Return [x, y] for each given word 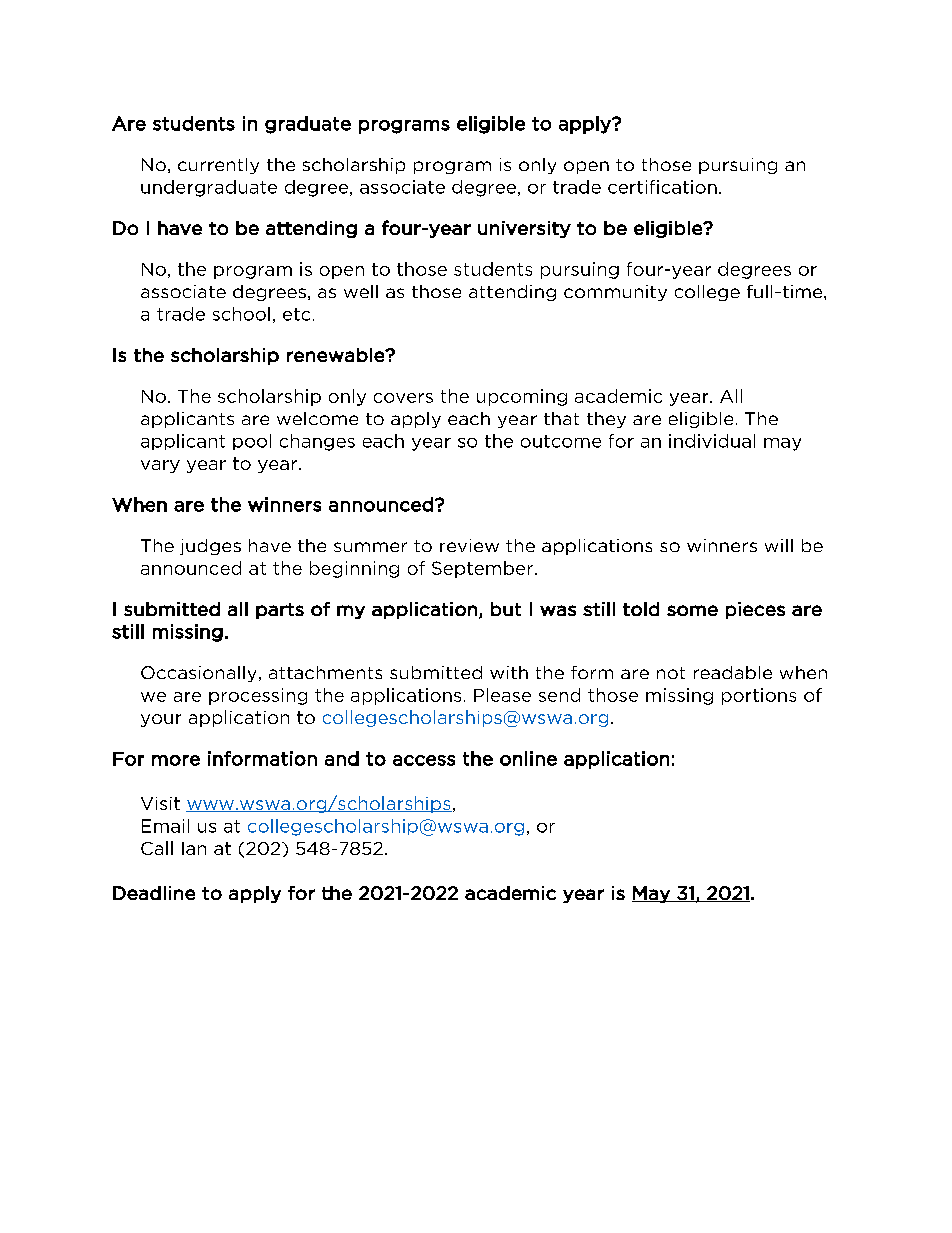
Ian [194, 848]
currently [218, 166]
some [692, 610]
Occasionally [198, 674]
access [424, 760]
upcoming [522, 397]
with [509, 672]
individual [712, 441]
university [524, 229]
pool [252, 442]
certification [662, 187]
